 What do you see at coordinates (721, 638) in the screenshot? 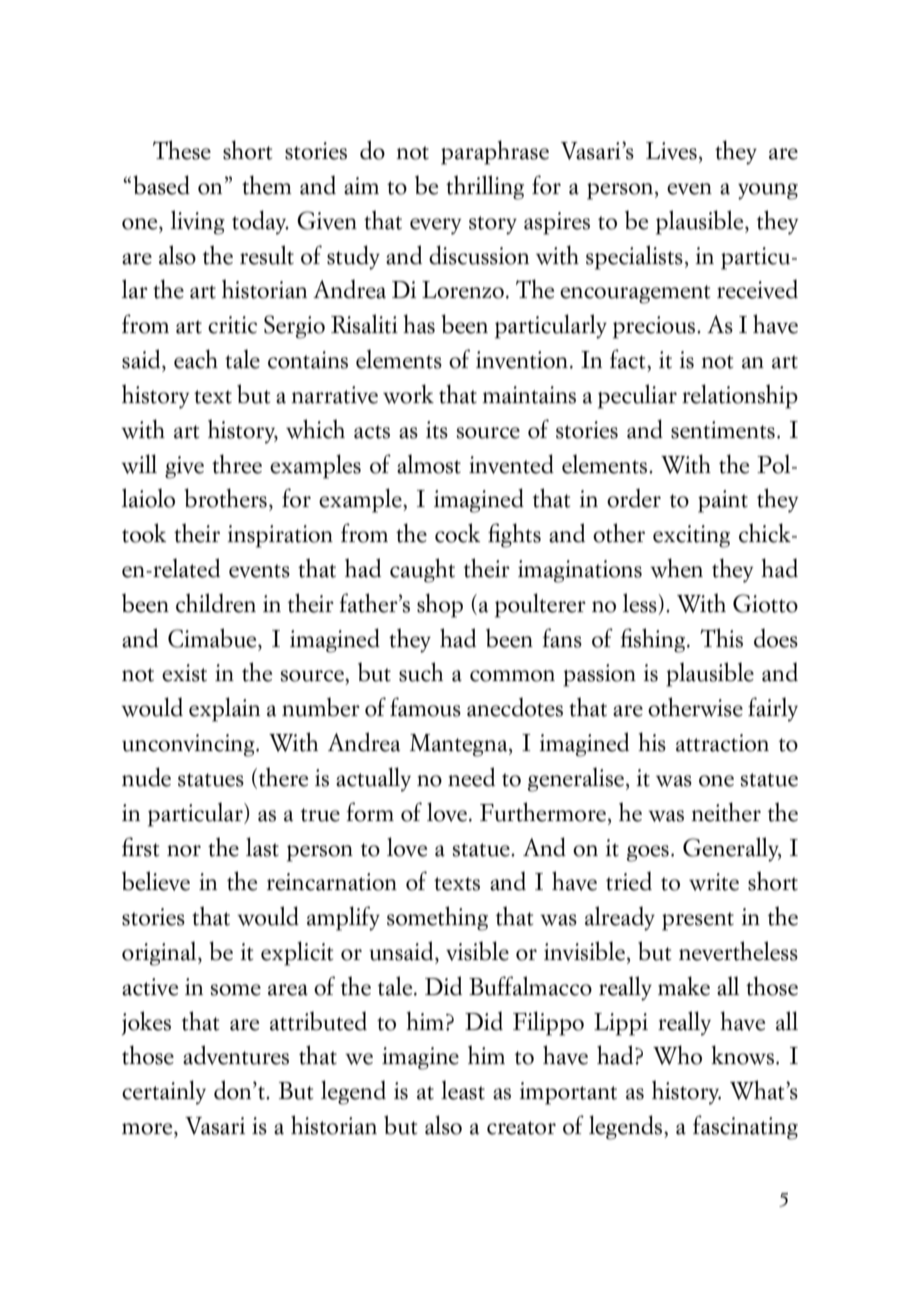
I see `This` at bounding box center [721, 638].
